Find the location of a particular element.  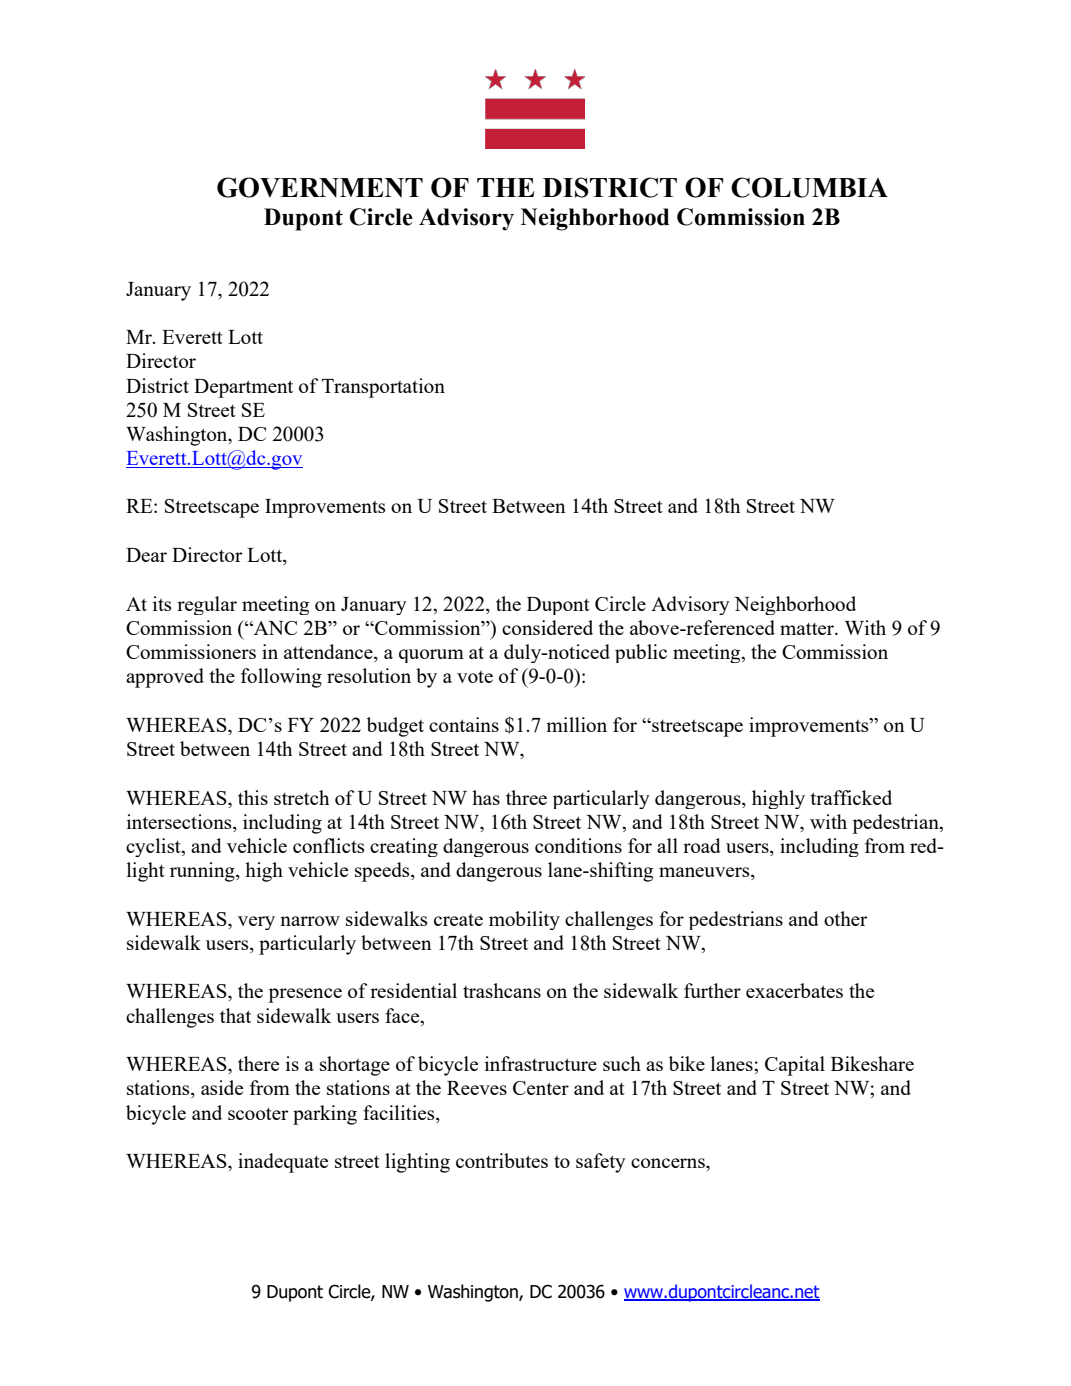

considered is located at coordinates (547, 627).
